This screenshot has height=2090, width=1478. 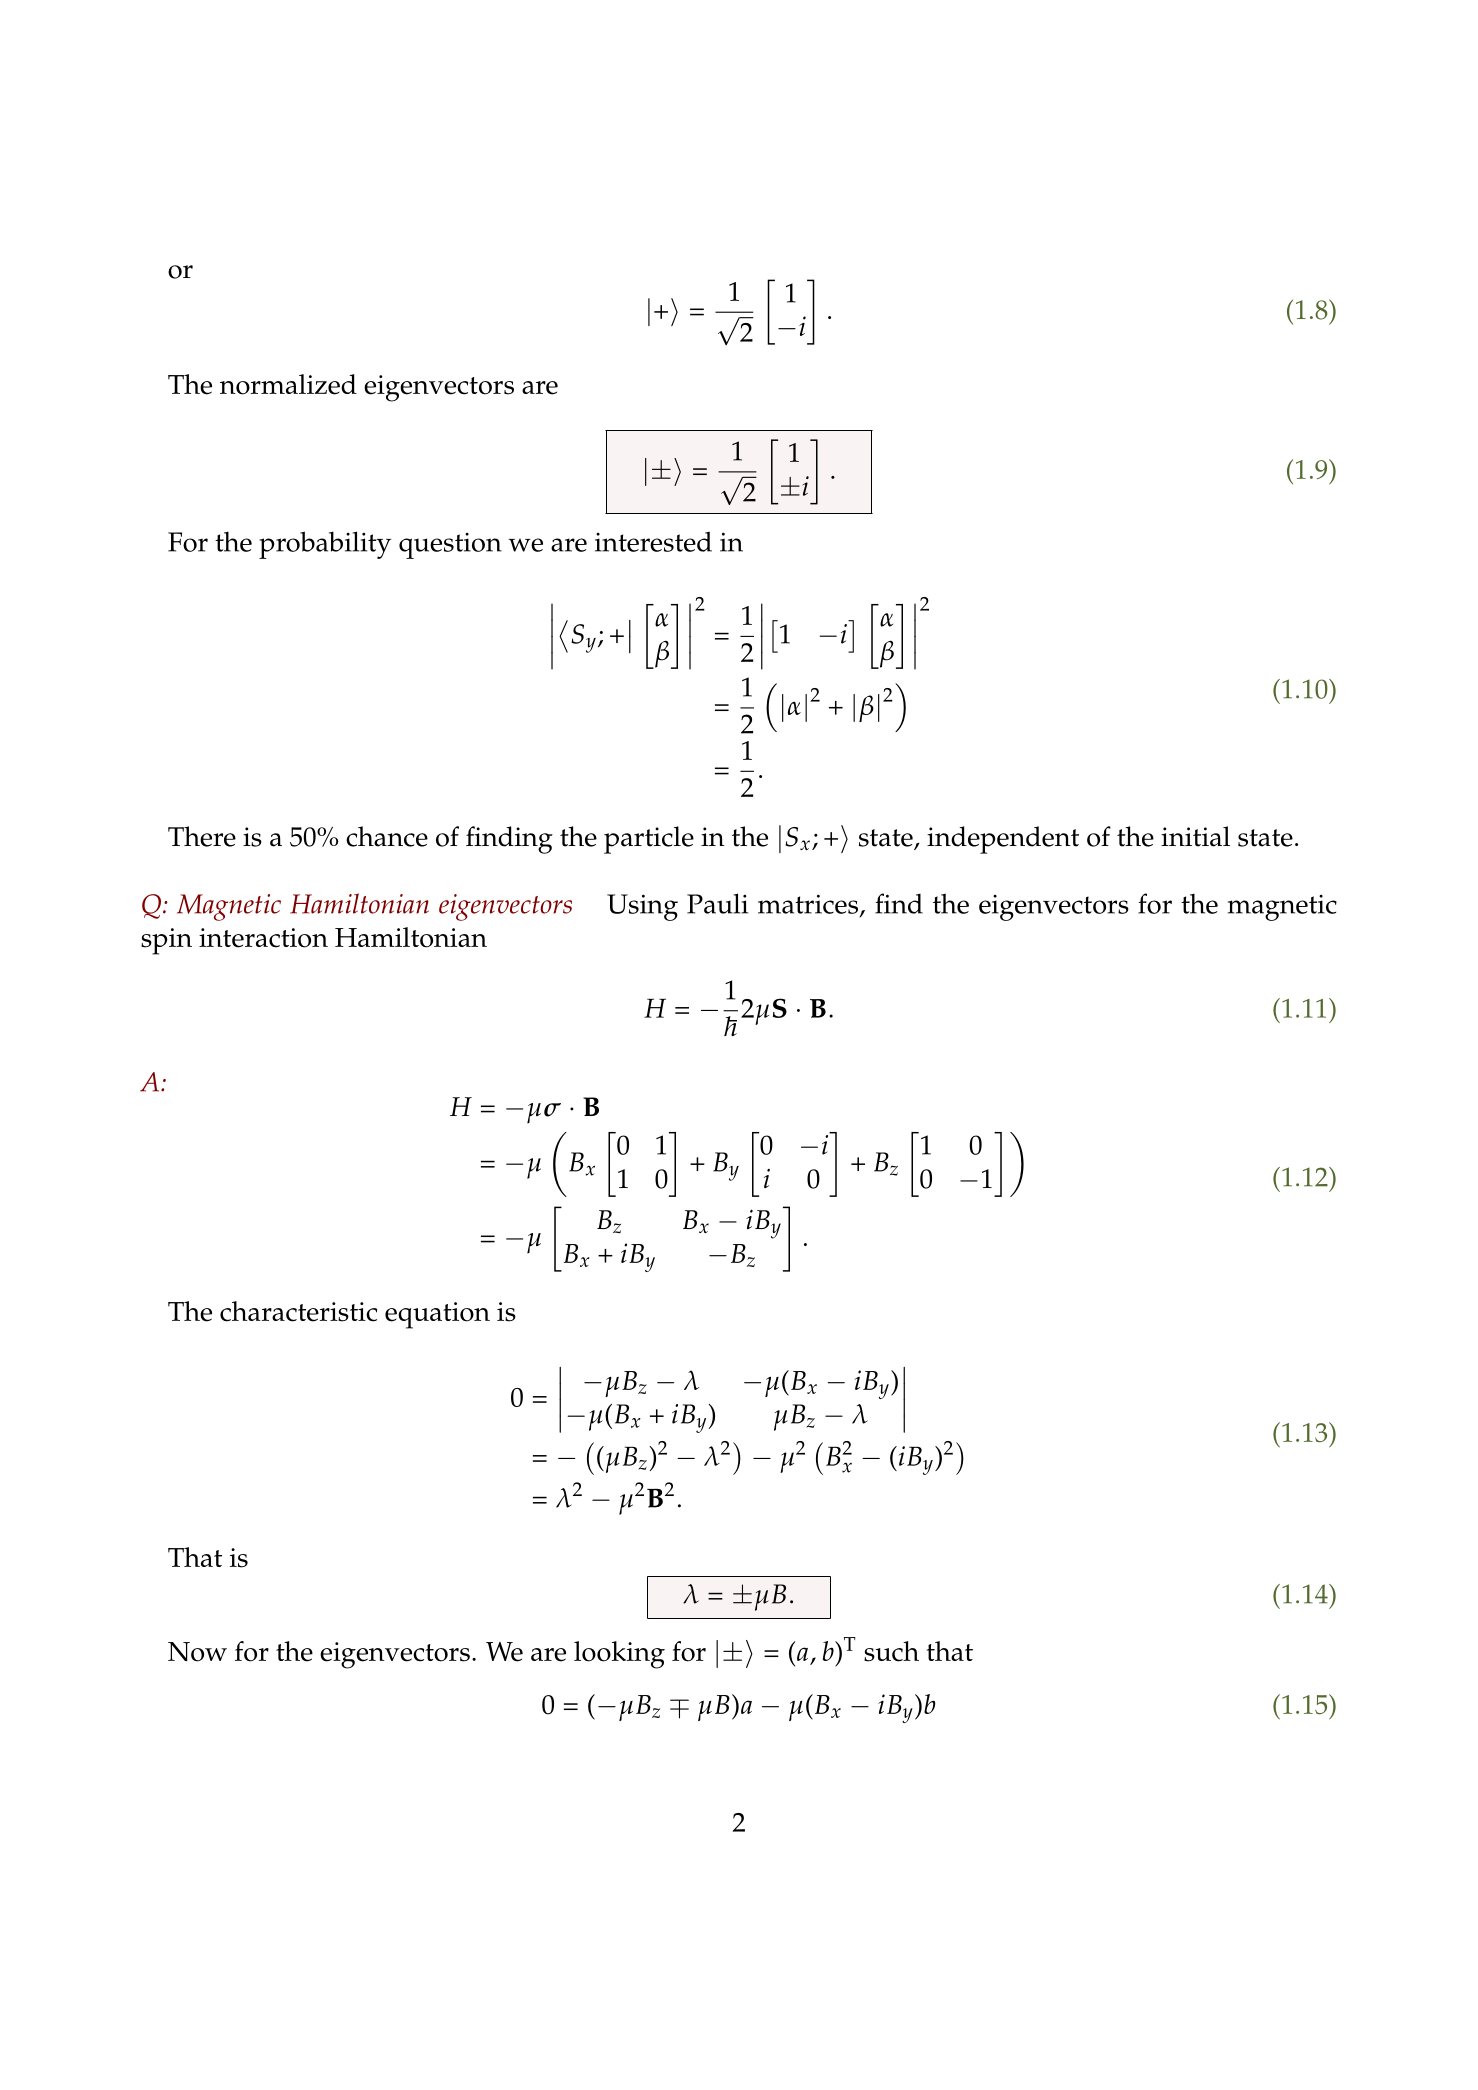 I want to click on Now, so click(x=197, y=1652).
